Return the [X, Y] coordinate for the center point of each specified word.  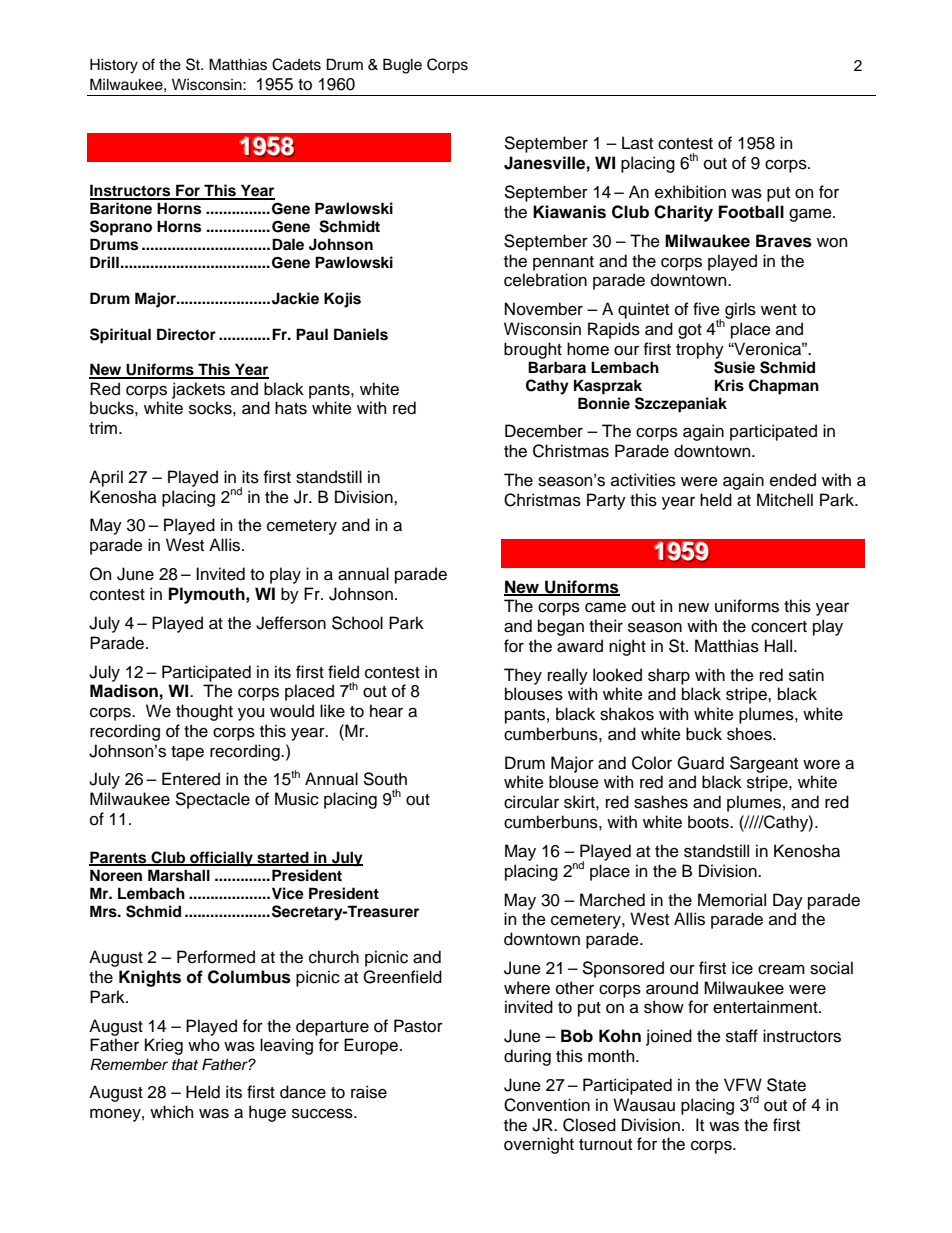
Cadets [296, 64]
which [171, 1112]
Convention [547, 1105]
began [561, 627]
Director [186, 334]
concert [779, 627]
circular [531, 802]
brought [533, 350]
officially [221, 859]
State [786, 1085]
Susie [734, 367]
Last [637, 143]
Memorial [732, 900]
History [114, 66]
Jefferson [291, 623]
